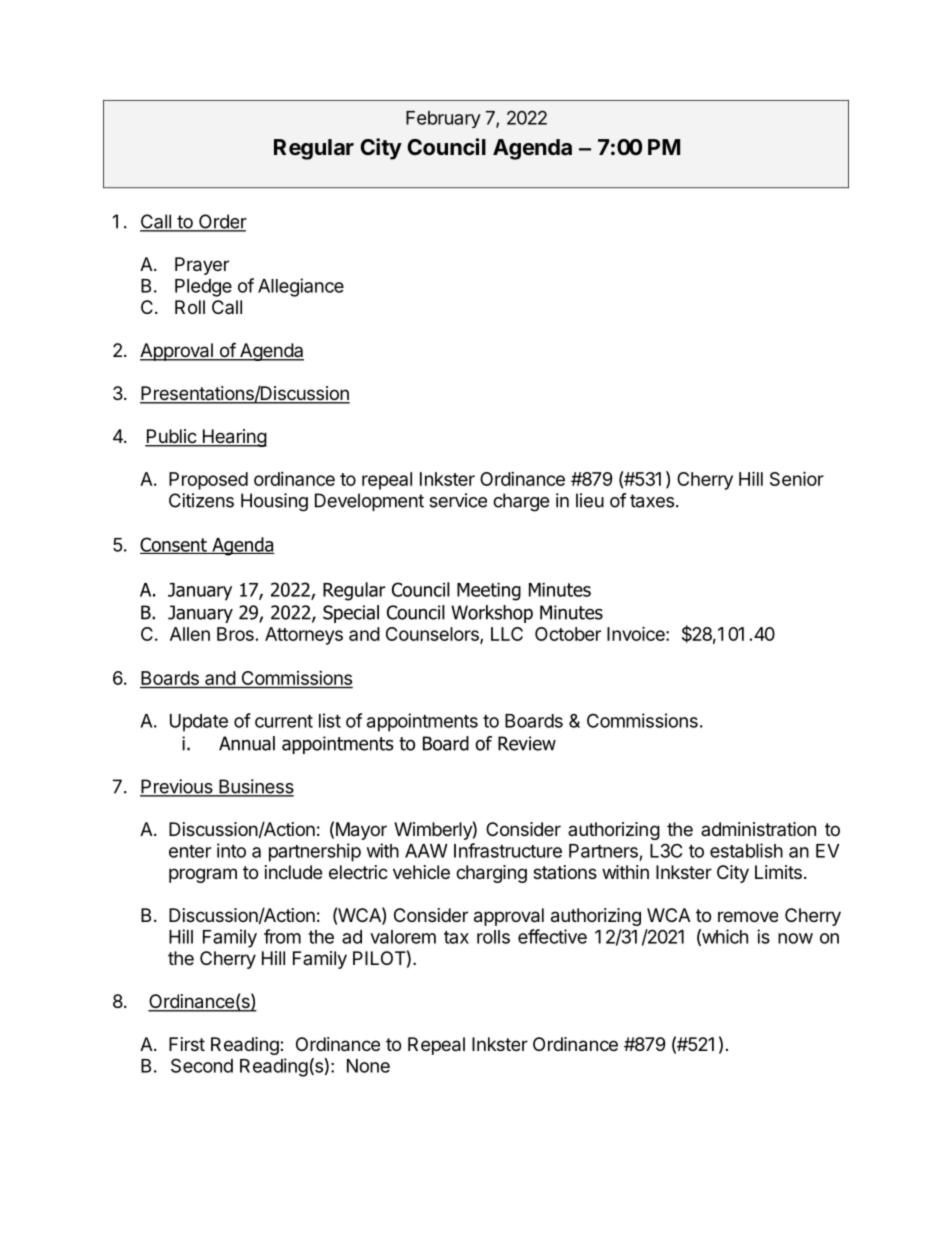  Describe the element at coordinates (797, 478) in the page. I see `Senior` at that location.
